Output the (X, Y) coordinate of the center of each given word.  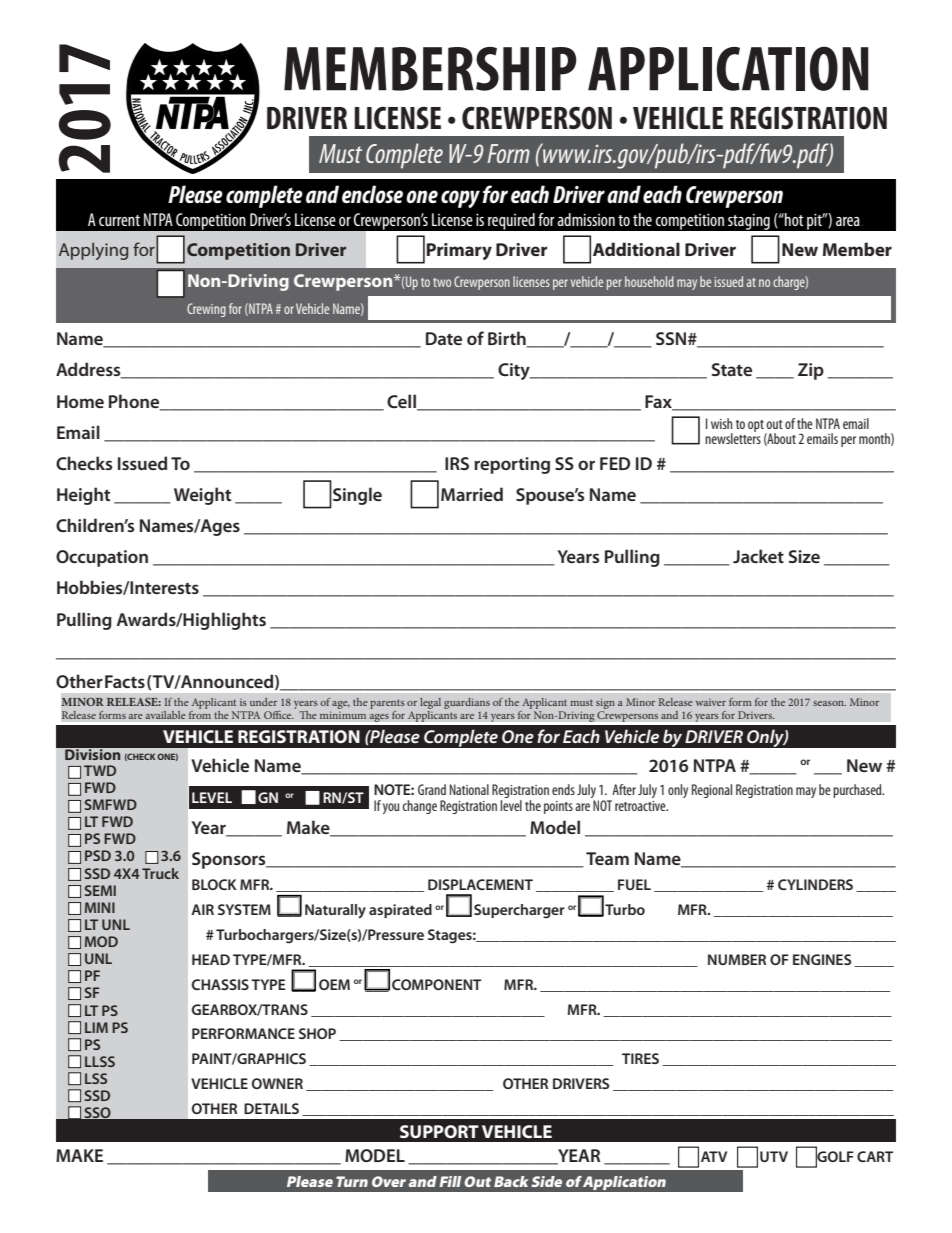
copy (460, 199)
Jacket (758, 556)
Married (472, 494)
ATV (714, 1156)
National (469, 789)
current (119, 220)
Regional (712, 791)
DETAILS (271, 1108)
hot (793, 219)
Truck (160, 873)
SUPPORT (439, 1131)
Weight (202, 496)
